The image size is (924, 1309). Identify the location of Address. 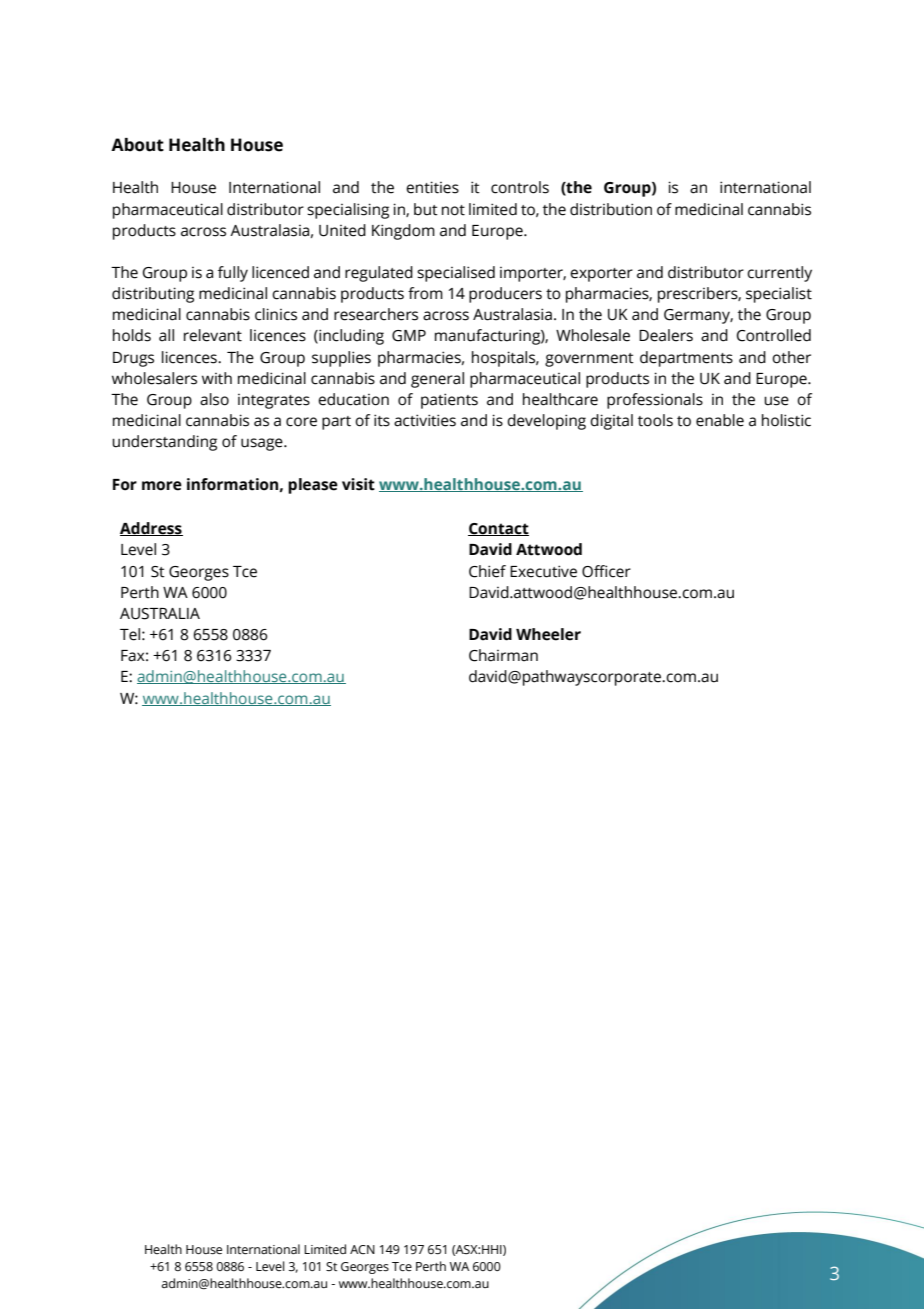
(151, 529).
